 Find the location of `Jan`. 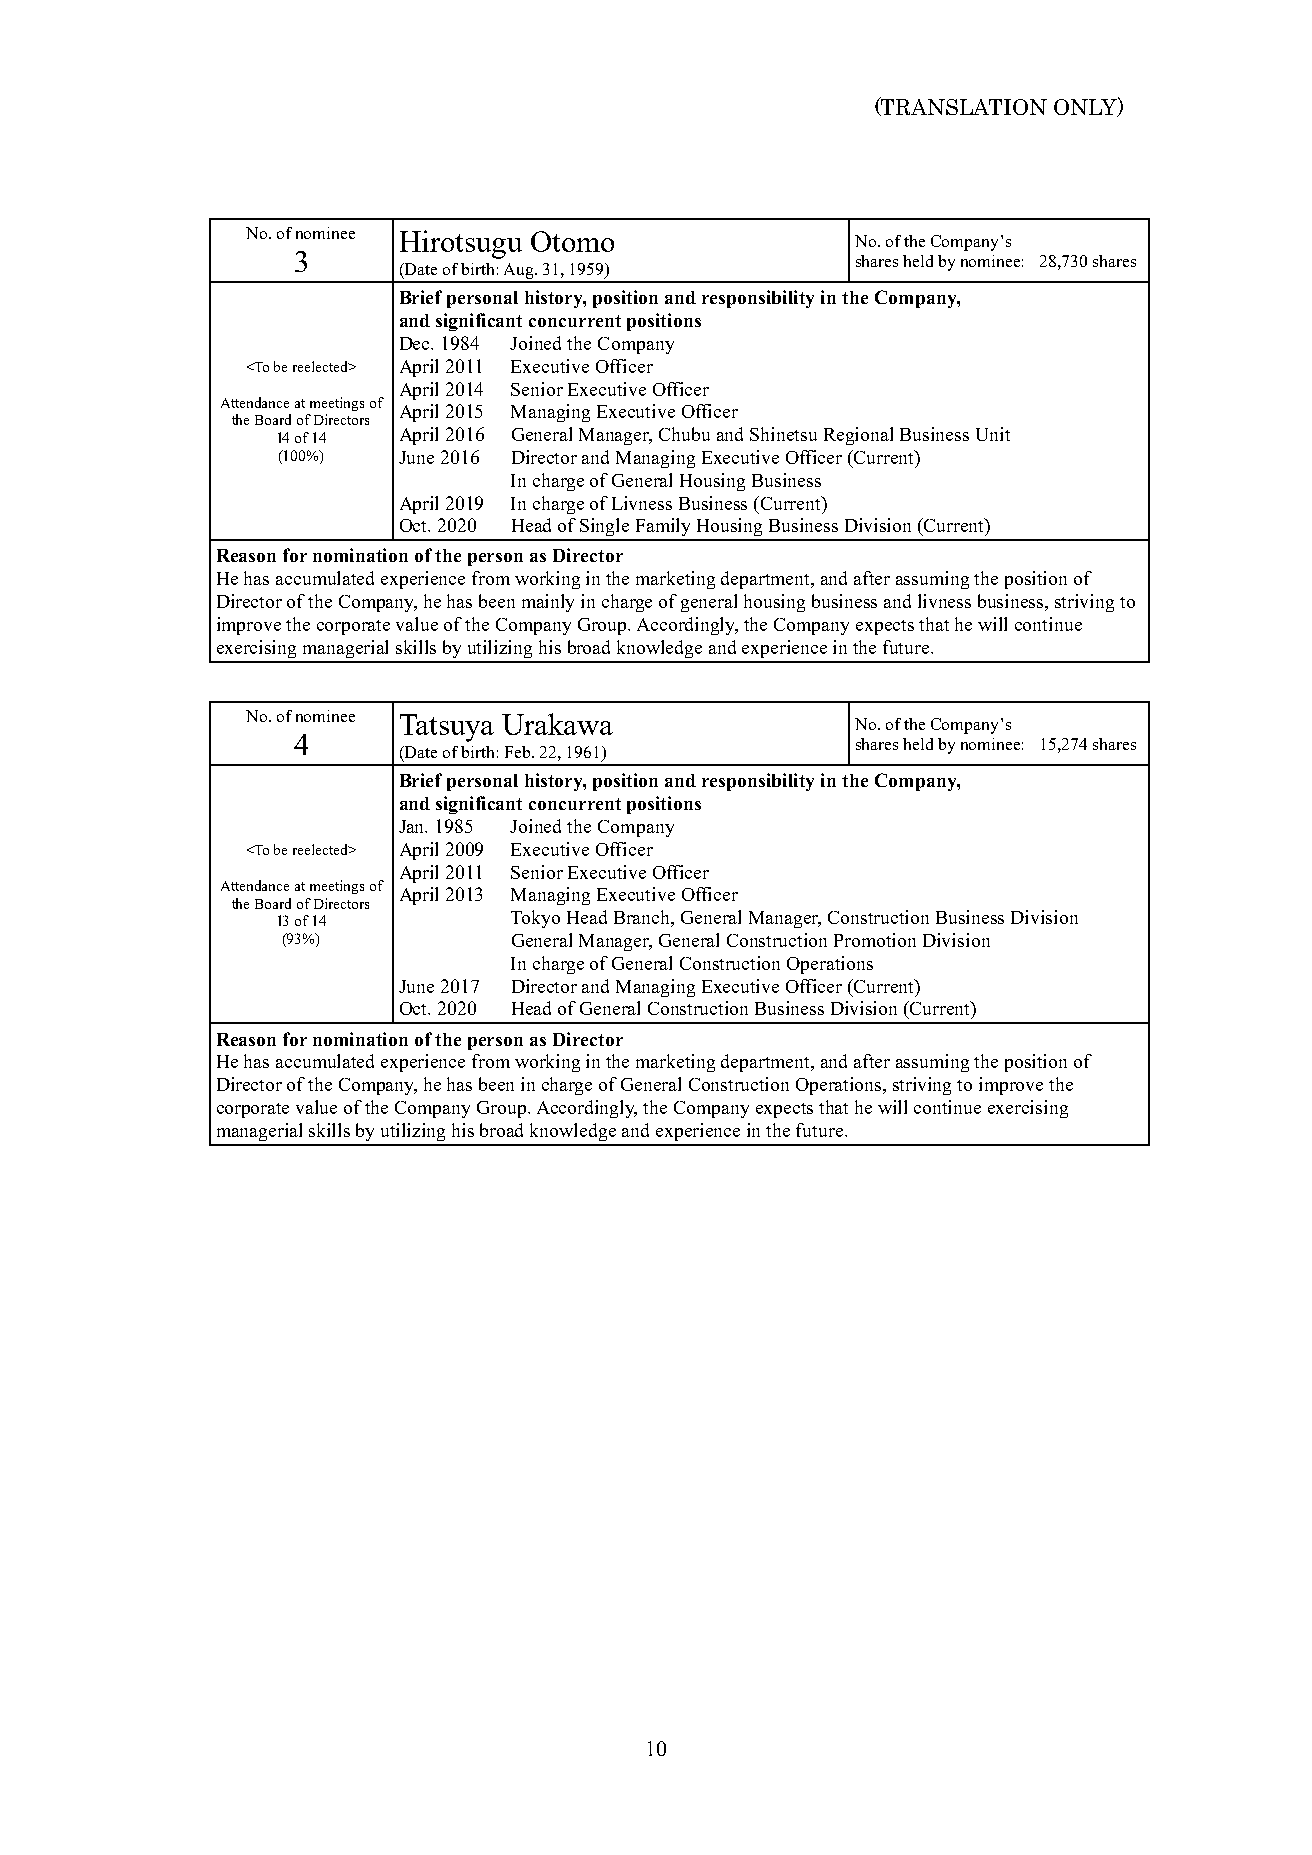

Jan is located at coordinates (413, 826).
